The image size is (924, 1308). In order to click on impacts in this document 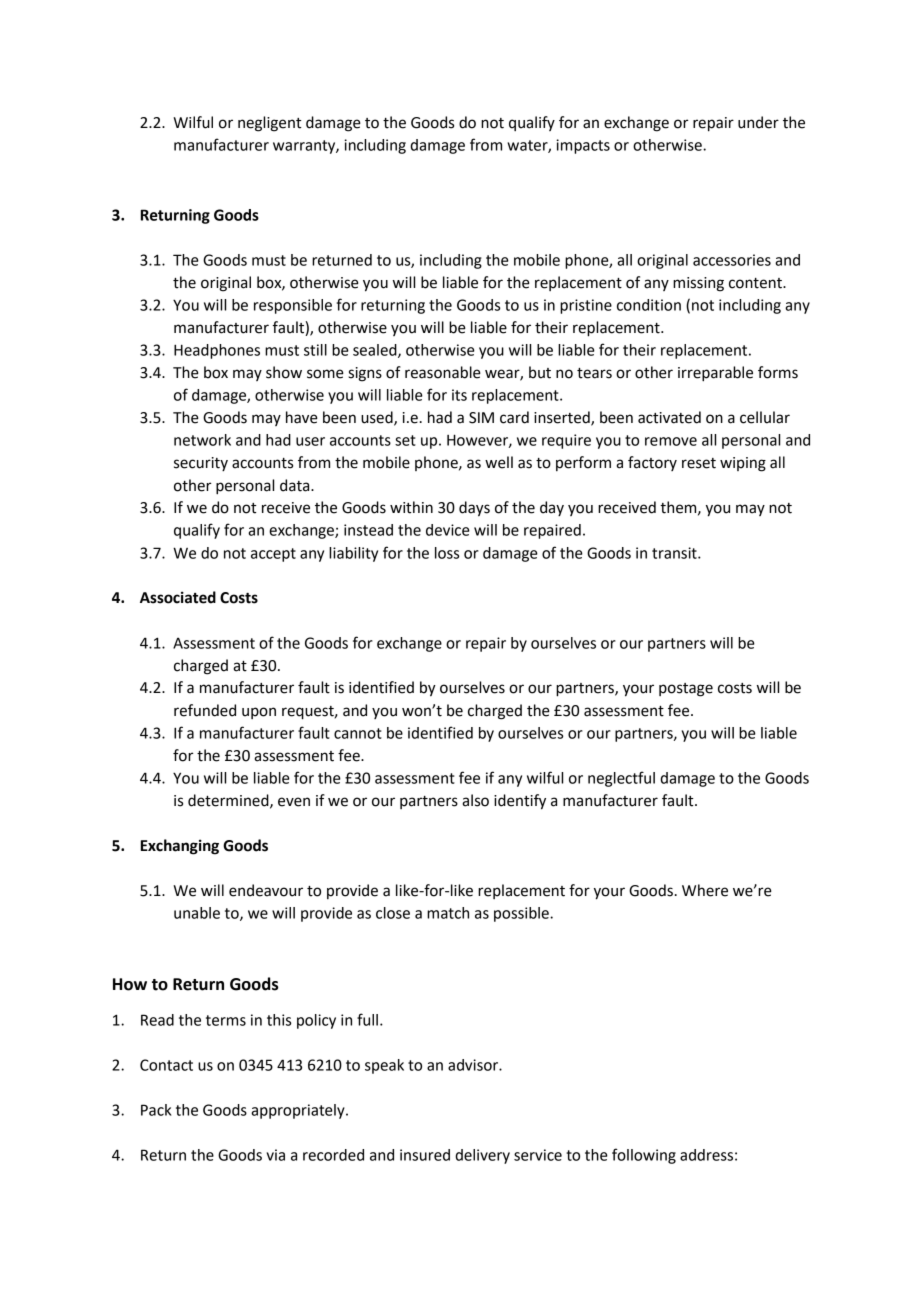, I will do `click(583, 146)`.
